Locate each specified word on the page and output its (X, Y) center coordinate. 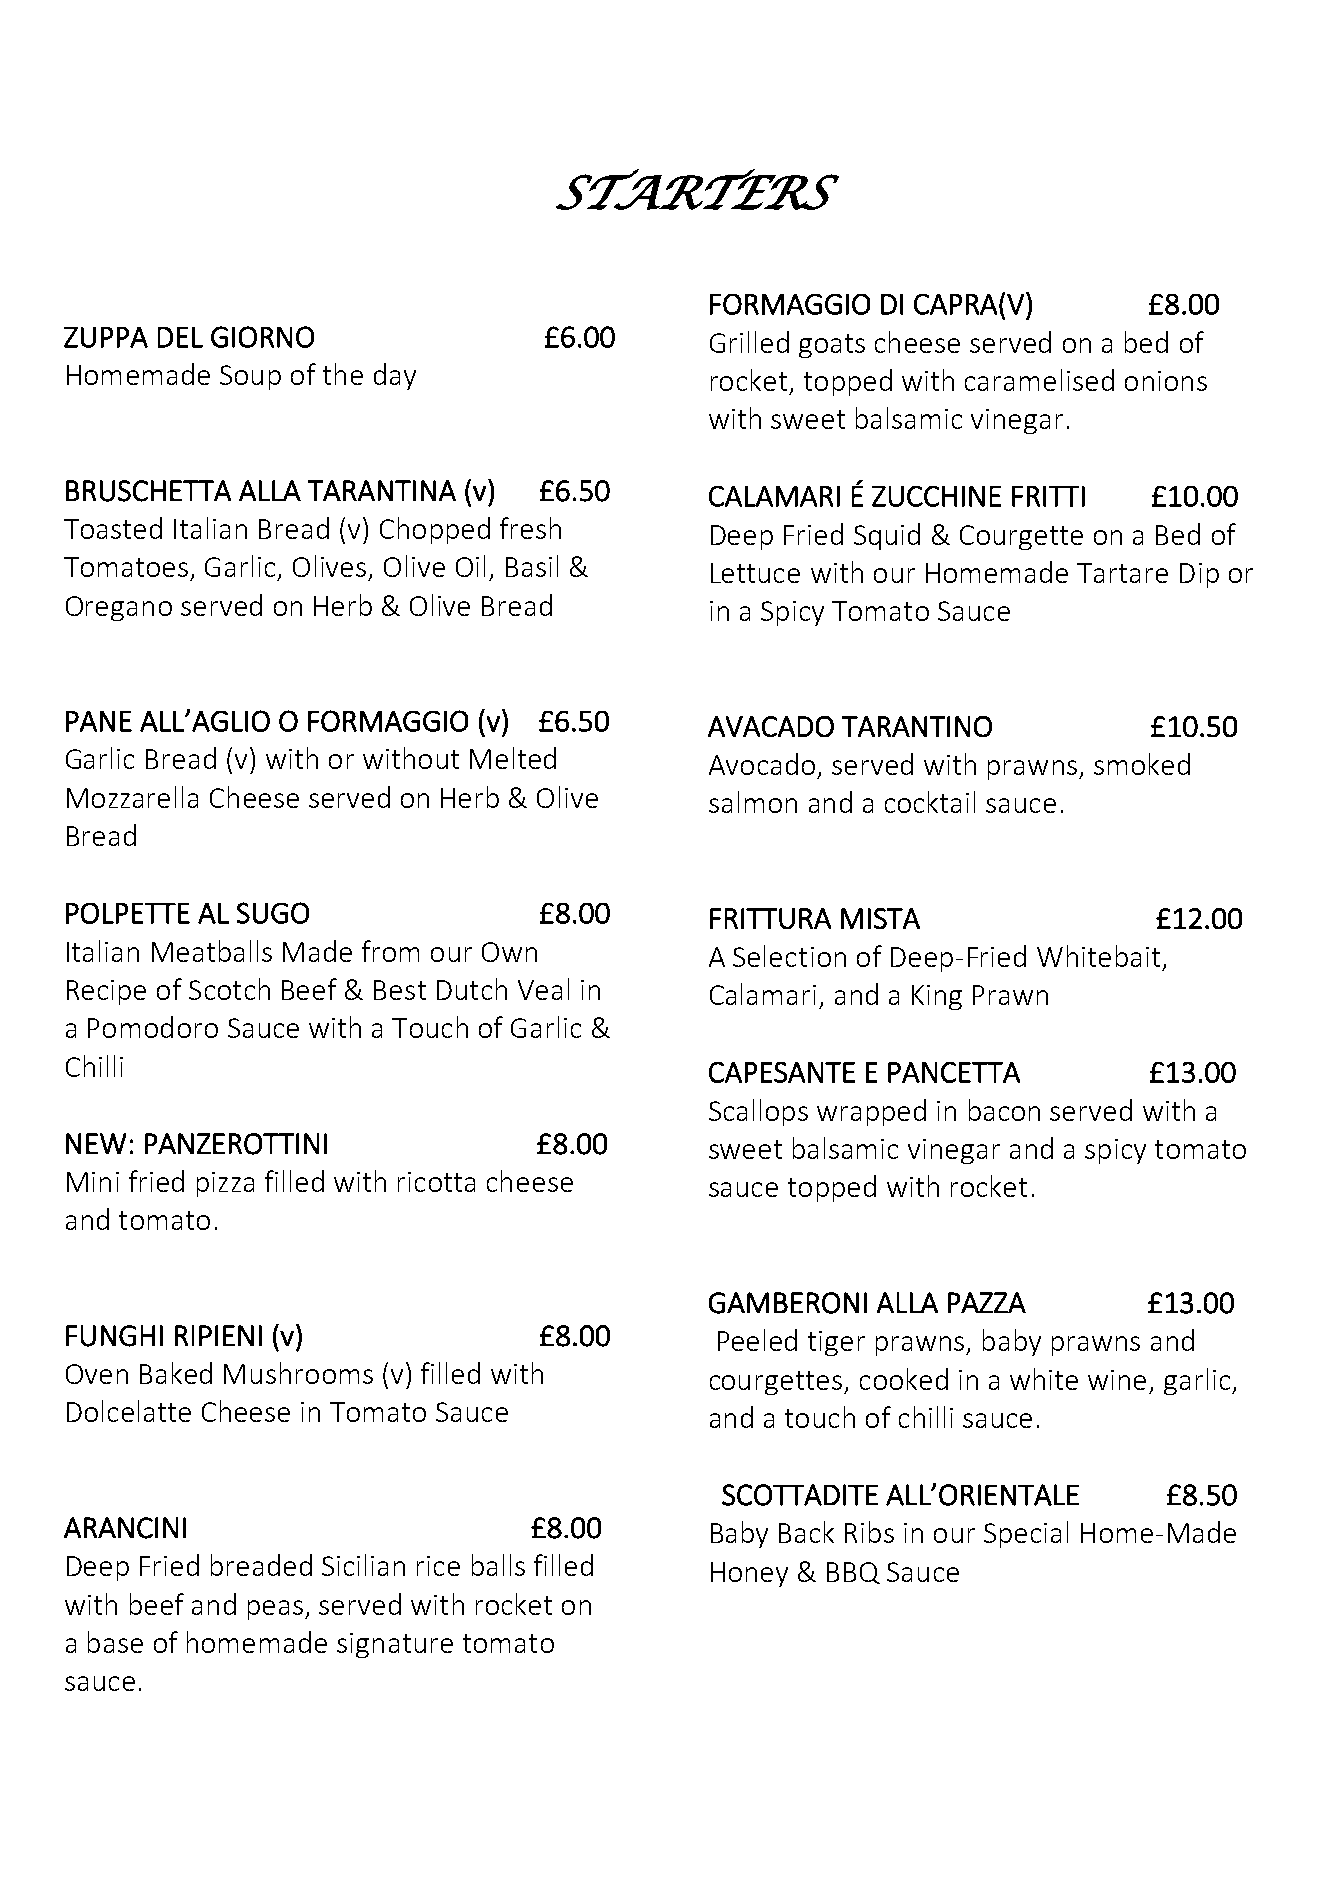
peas (275, 1610)
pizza (225, 1184)
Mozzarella (132, 797)
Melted (513, 758)
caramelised (1039, 380)
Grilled (749, 342)
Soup (250, 377)
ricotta (436, 1182)
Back (806, 1532)
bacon (1004, 1110)
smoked (1142, 764)
